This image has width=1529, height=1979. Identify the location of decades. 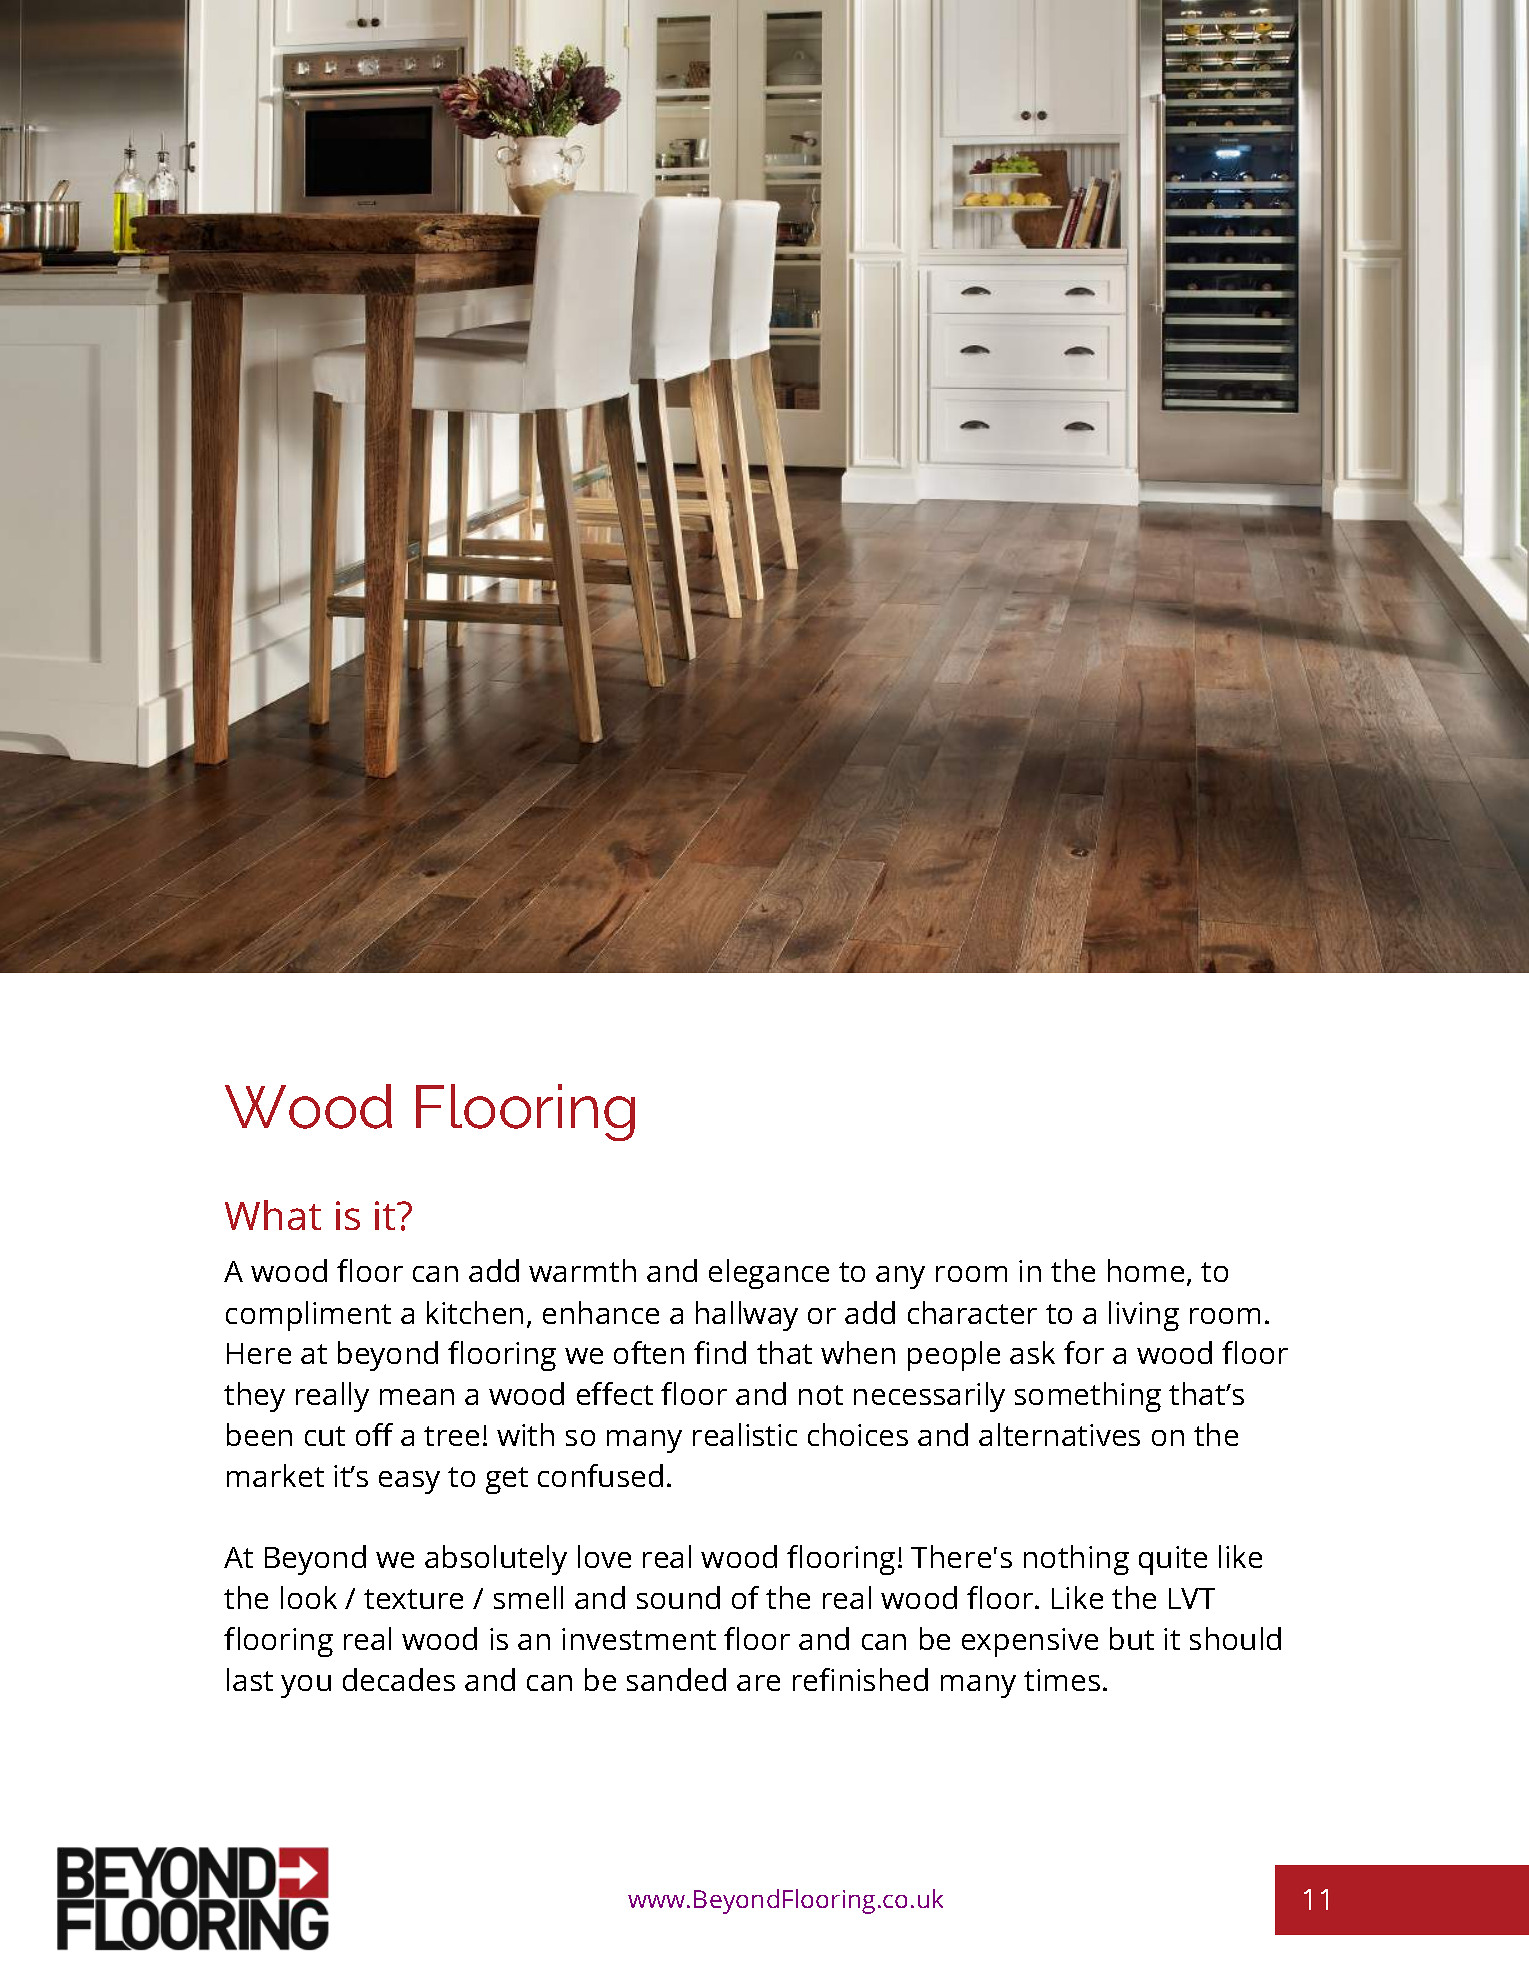
(399, 1679).
